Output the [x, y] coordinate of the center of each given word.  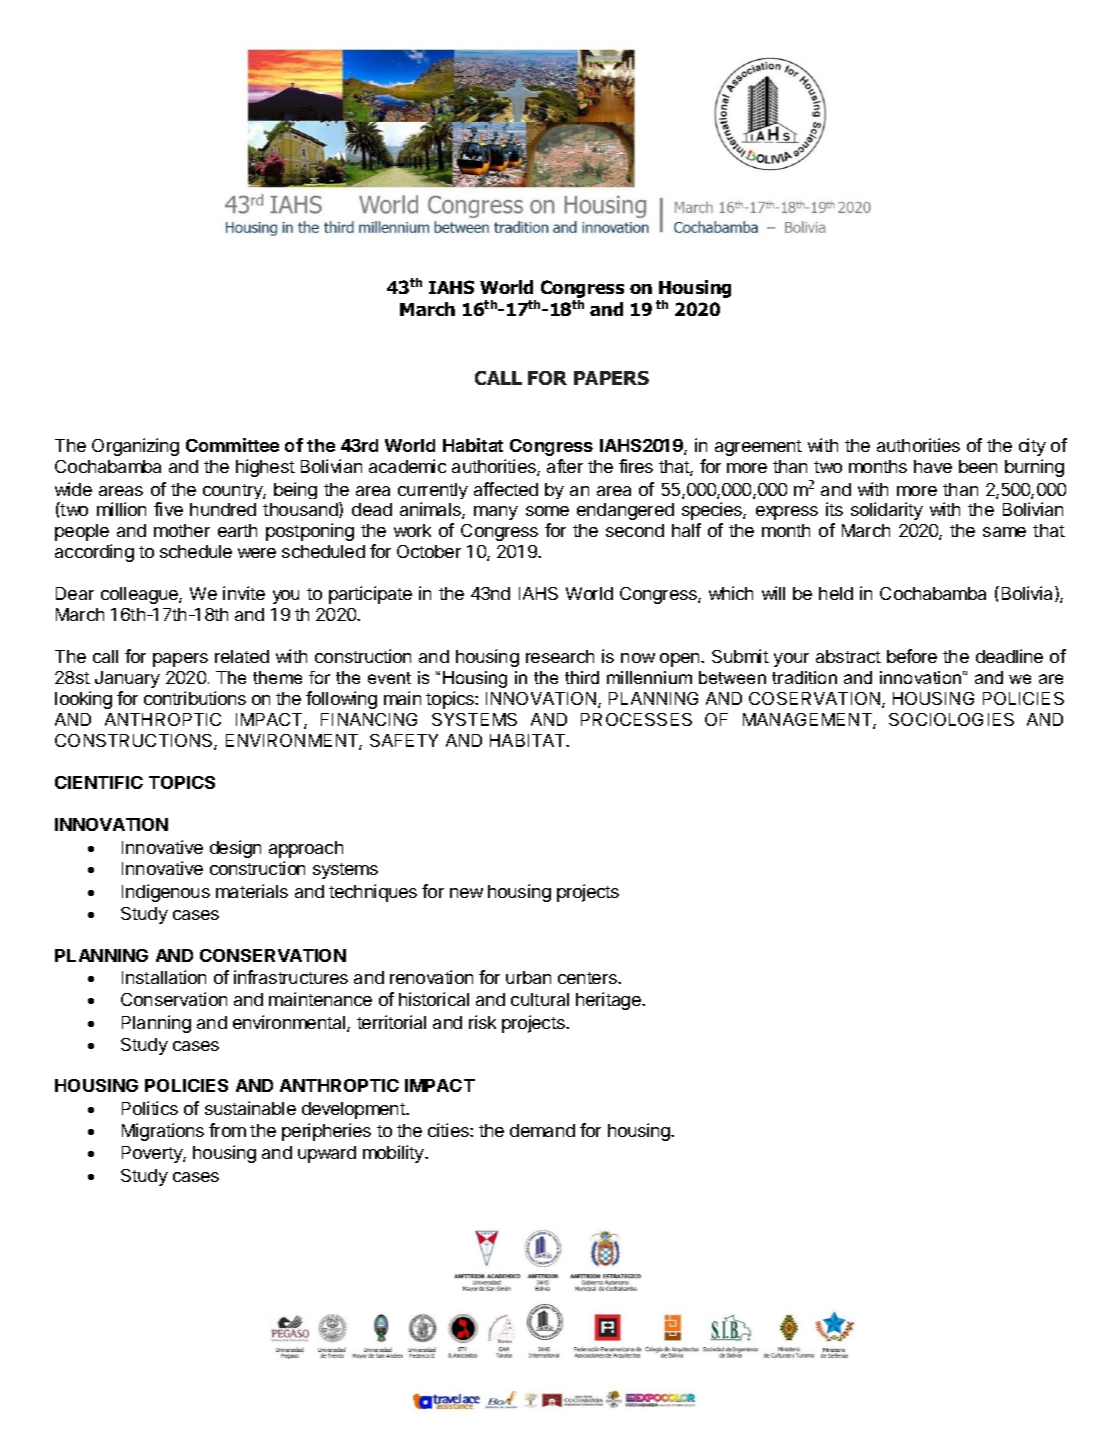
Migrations [163, 1132]
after [565, 466]
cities [449, 1130]
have [933, 466]
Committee [232, 445]
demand [542, 1130]
